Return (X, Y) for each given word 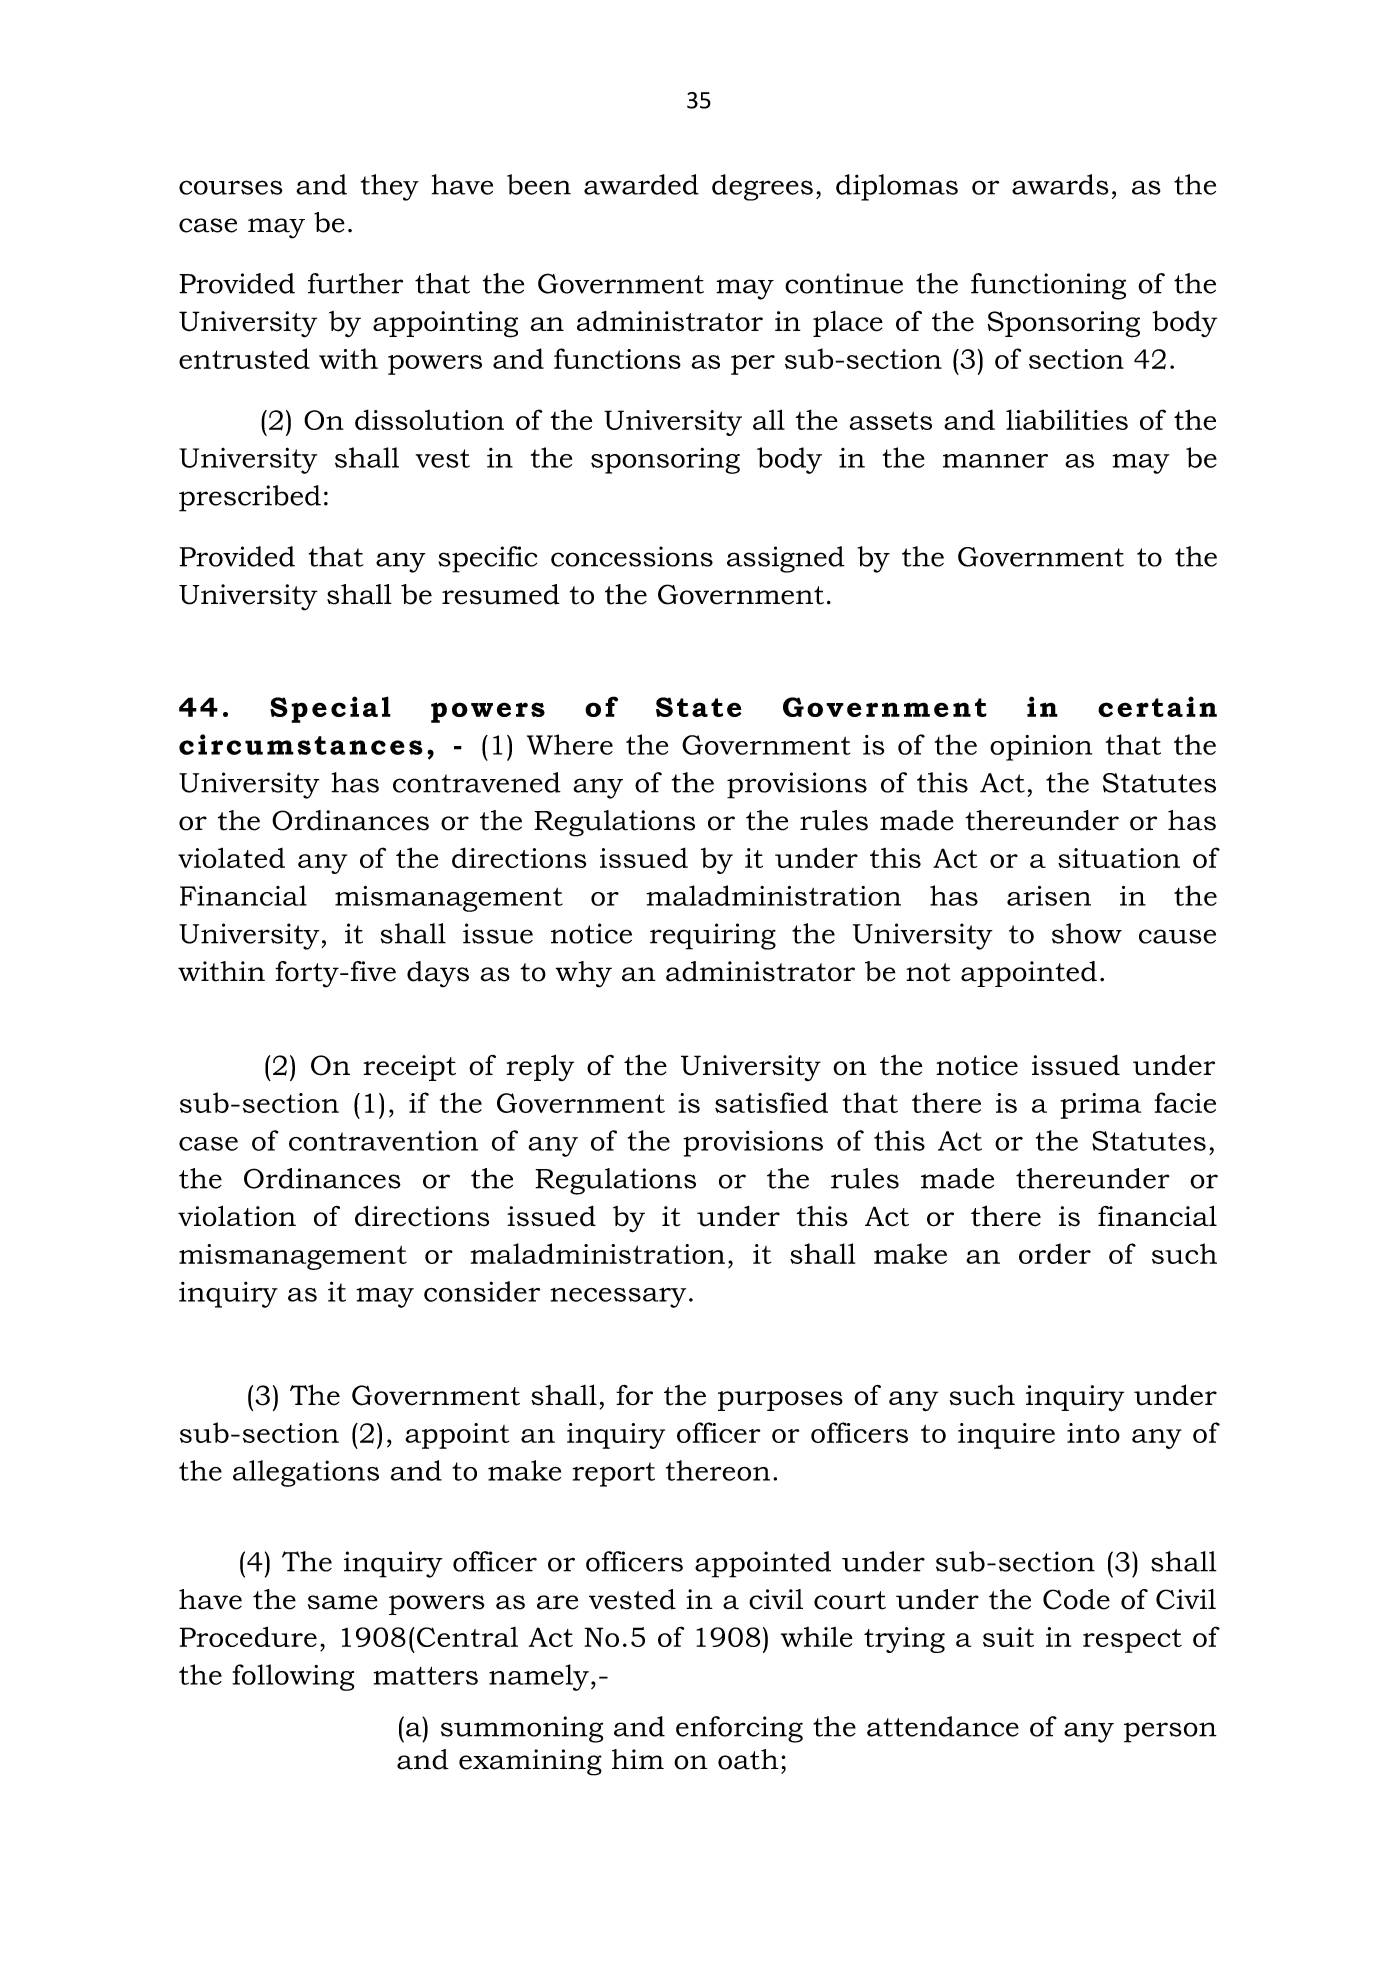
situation (1119, 858)
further (355, 283)
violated (231, 857)
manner (995, 461)
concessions (632, 556)
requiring (713, 936)
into (1093, 1433)
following (294, 1677)
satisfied (771, 1102)
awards (1060, 184)
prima (1101, 1106)
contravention (383, 1140)
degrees (762, 187)
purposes (780, 1401)
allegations (306, 1473)
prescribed (250, 498)
